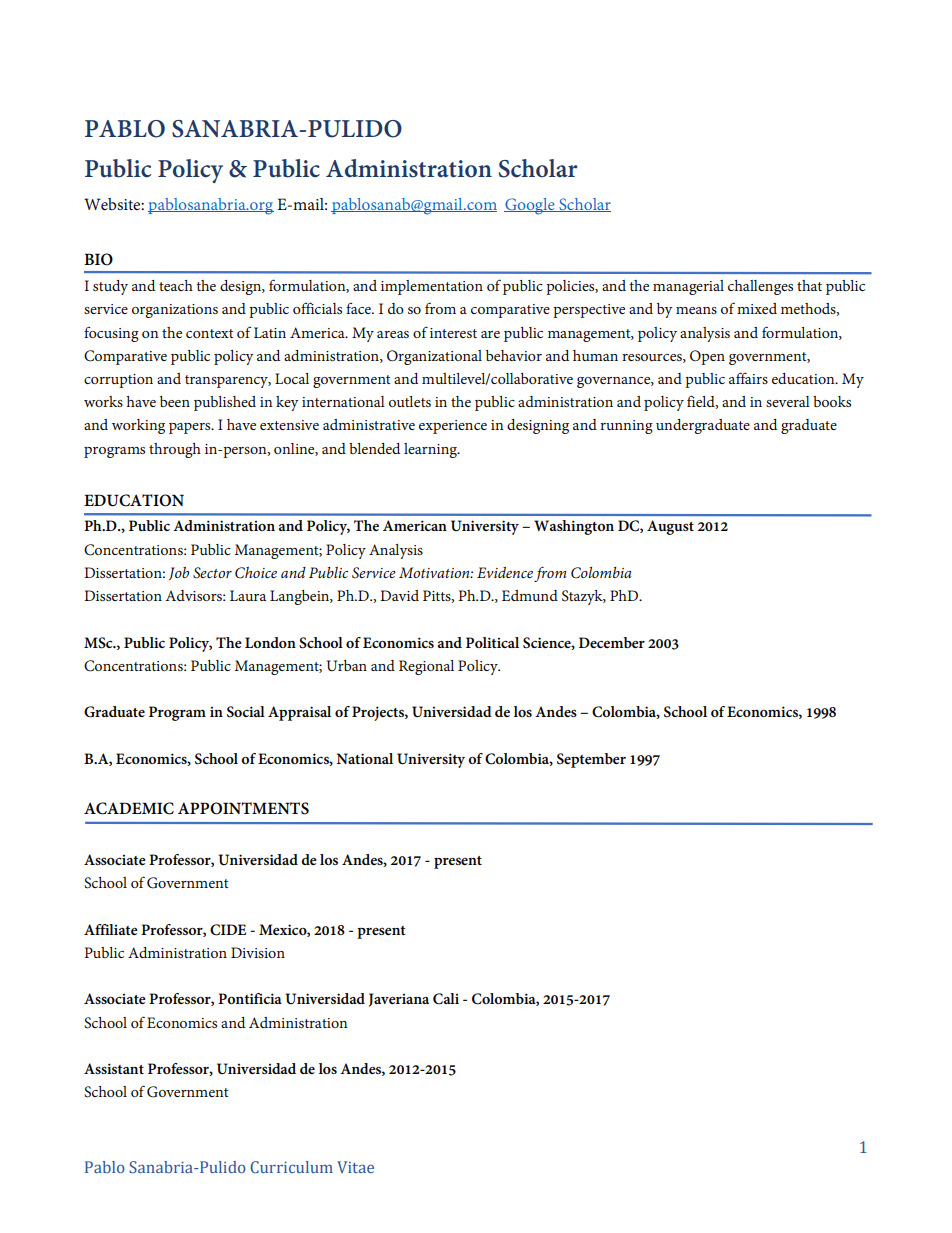 This screenshot has width=952, height=1233. What do you see at coordinates (788, 401) in the screenshot?
I see `several` at bounding box center [788, 401].
